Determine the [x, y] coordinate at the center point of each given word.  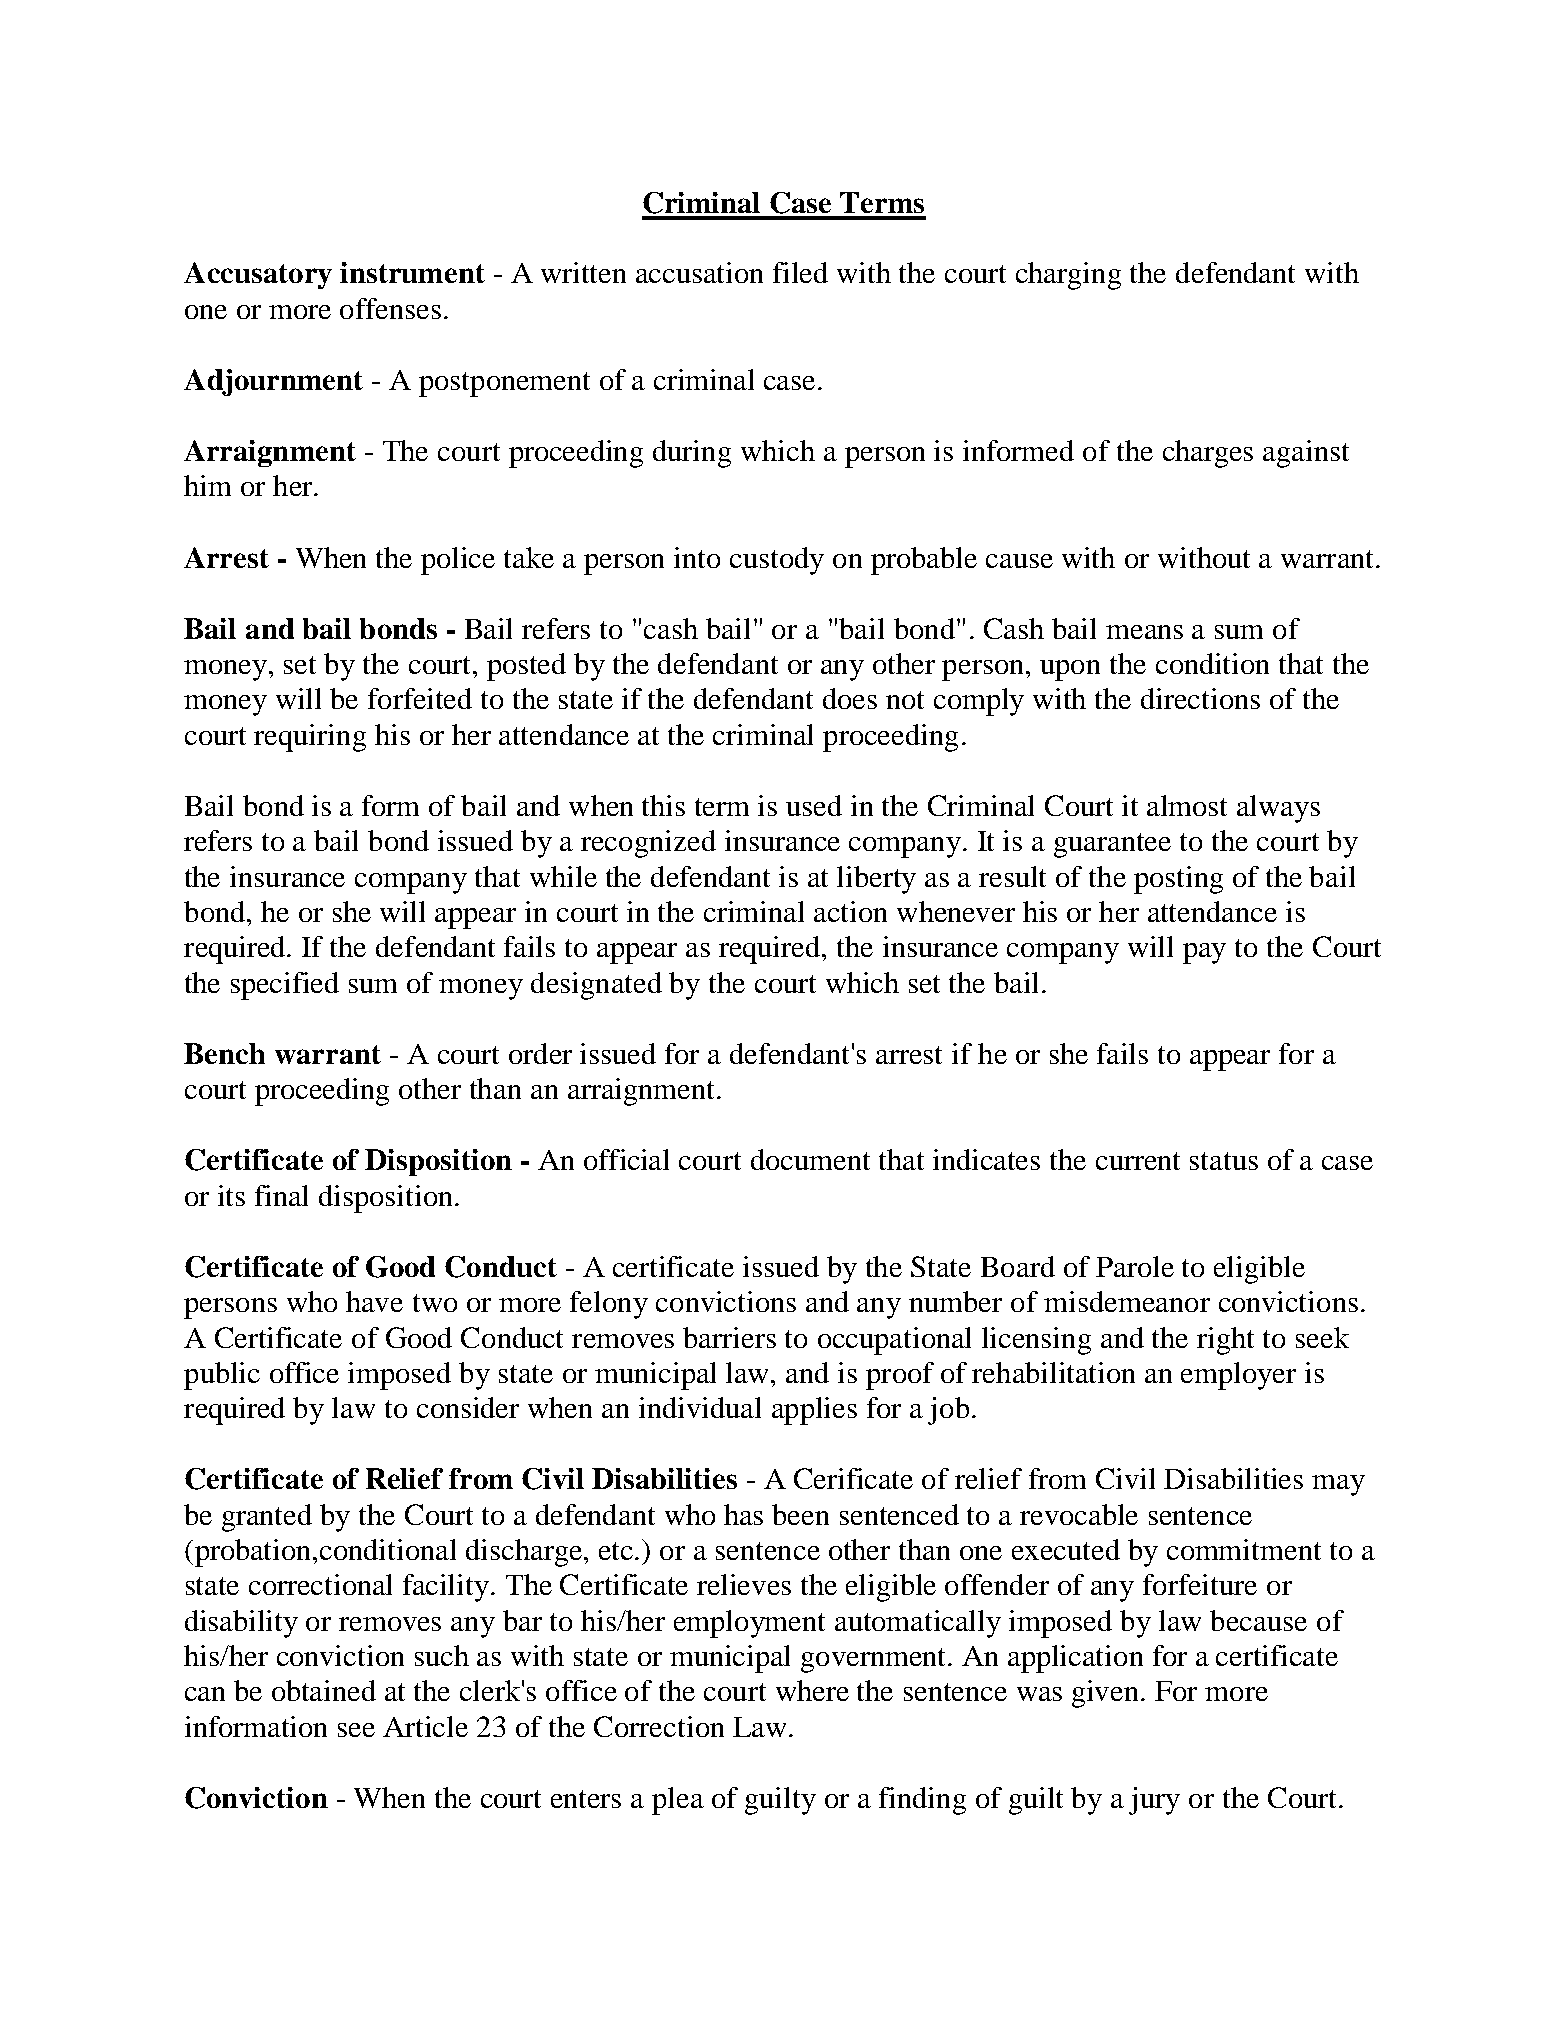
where [812, 1690]
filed [800, 272]
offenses [390, 308]
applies [814, 1411]
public [222, 1376]
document [810, 1159]
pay [1204, 953]
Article [425, 1726]
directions [1200, 698]
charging [1068, 276]
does [850, 698]
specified [285, 986]
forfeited [420, 698]
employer [1238, 1376]
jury [1154, 1801]
